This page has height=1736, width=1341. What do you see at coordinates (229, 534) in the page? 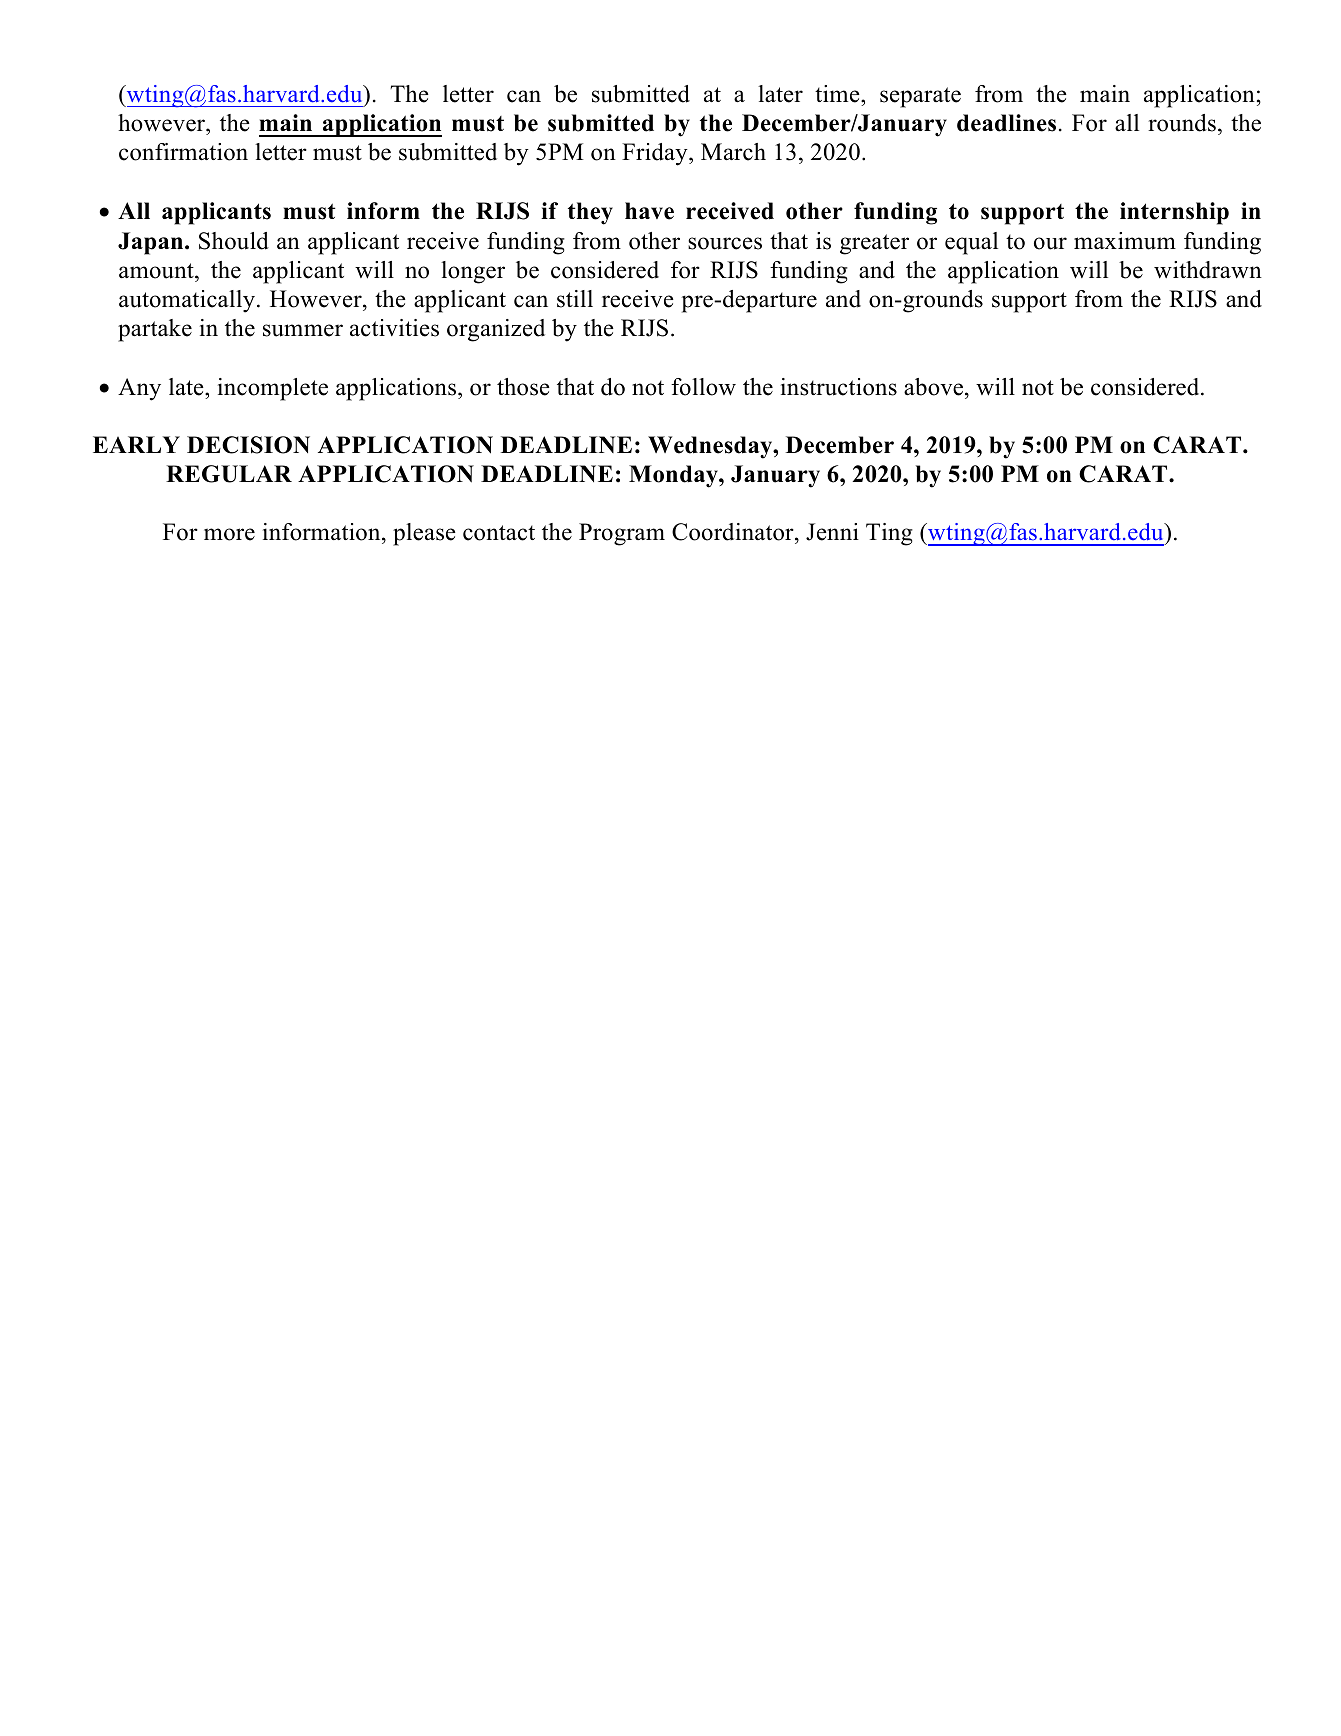
I see `more` at bounding box center [229, 534].
